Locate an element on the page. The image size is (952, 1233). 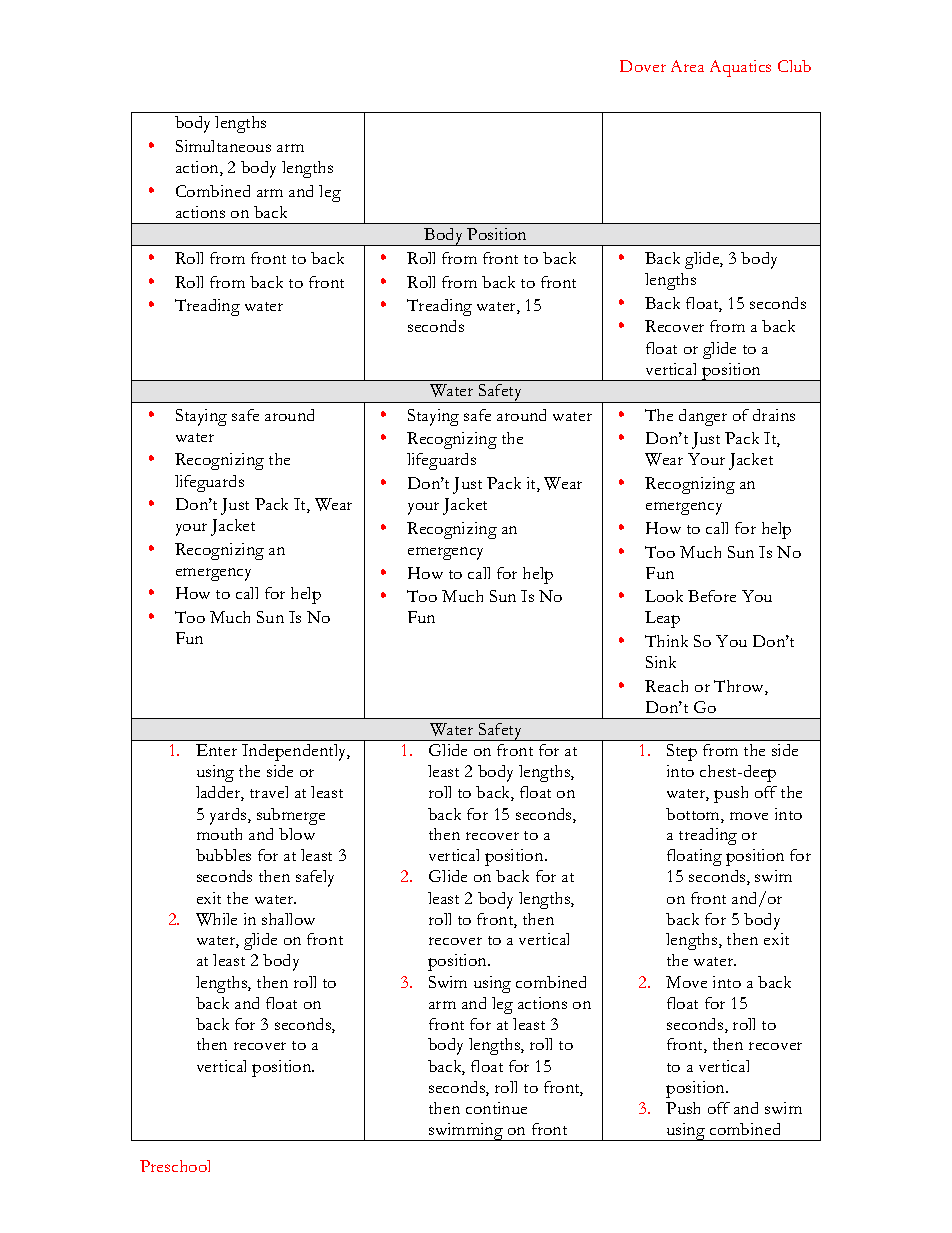
Preschool is located at coordinates (175, 1166).
